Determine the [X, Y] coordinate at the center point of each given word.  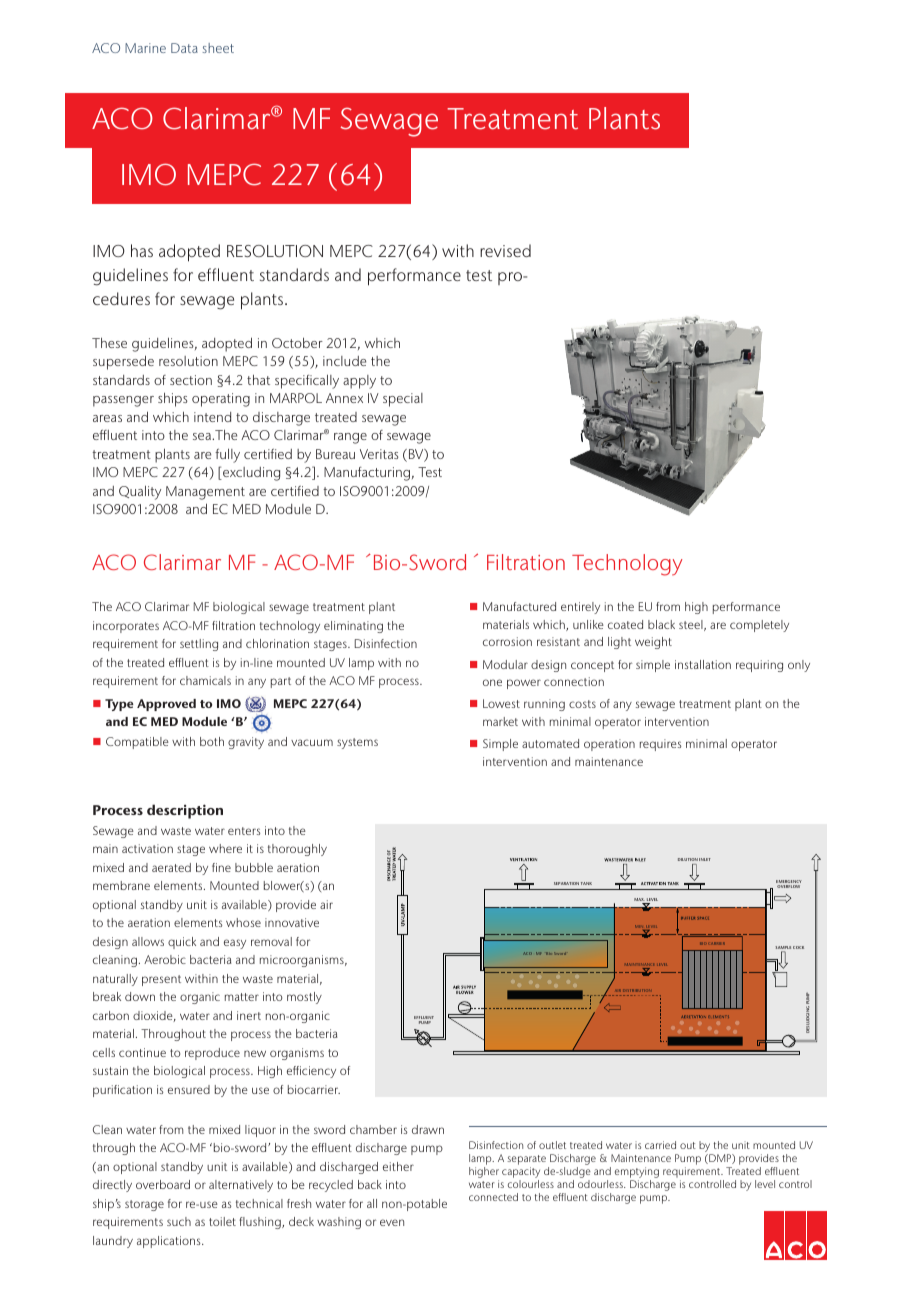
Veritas [379, 454]
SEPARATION [566, 883]
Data [184, 48]
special [403, 400]
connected [493, 1197]
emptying [637, 1174]
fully [227, 456]
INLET [705, 859]
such [179, 1221]
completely [759, 626]
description [185, 811]
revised [505, 250]
